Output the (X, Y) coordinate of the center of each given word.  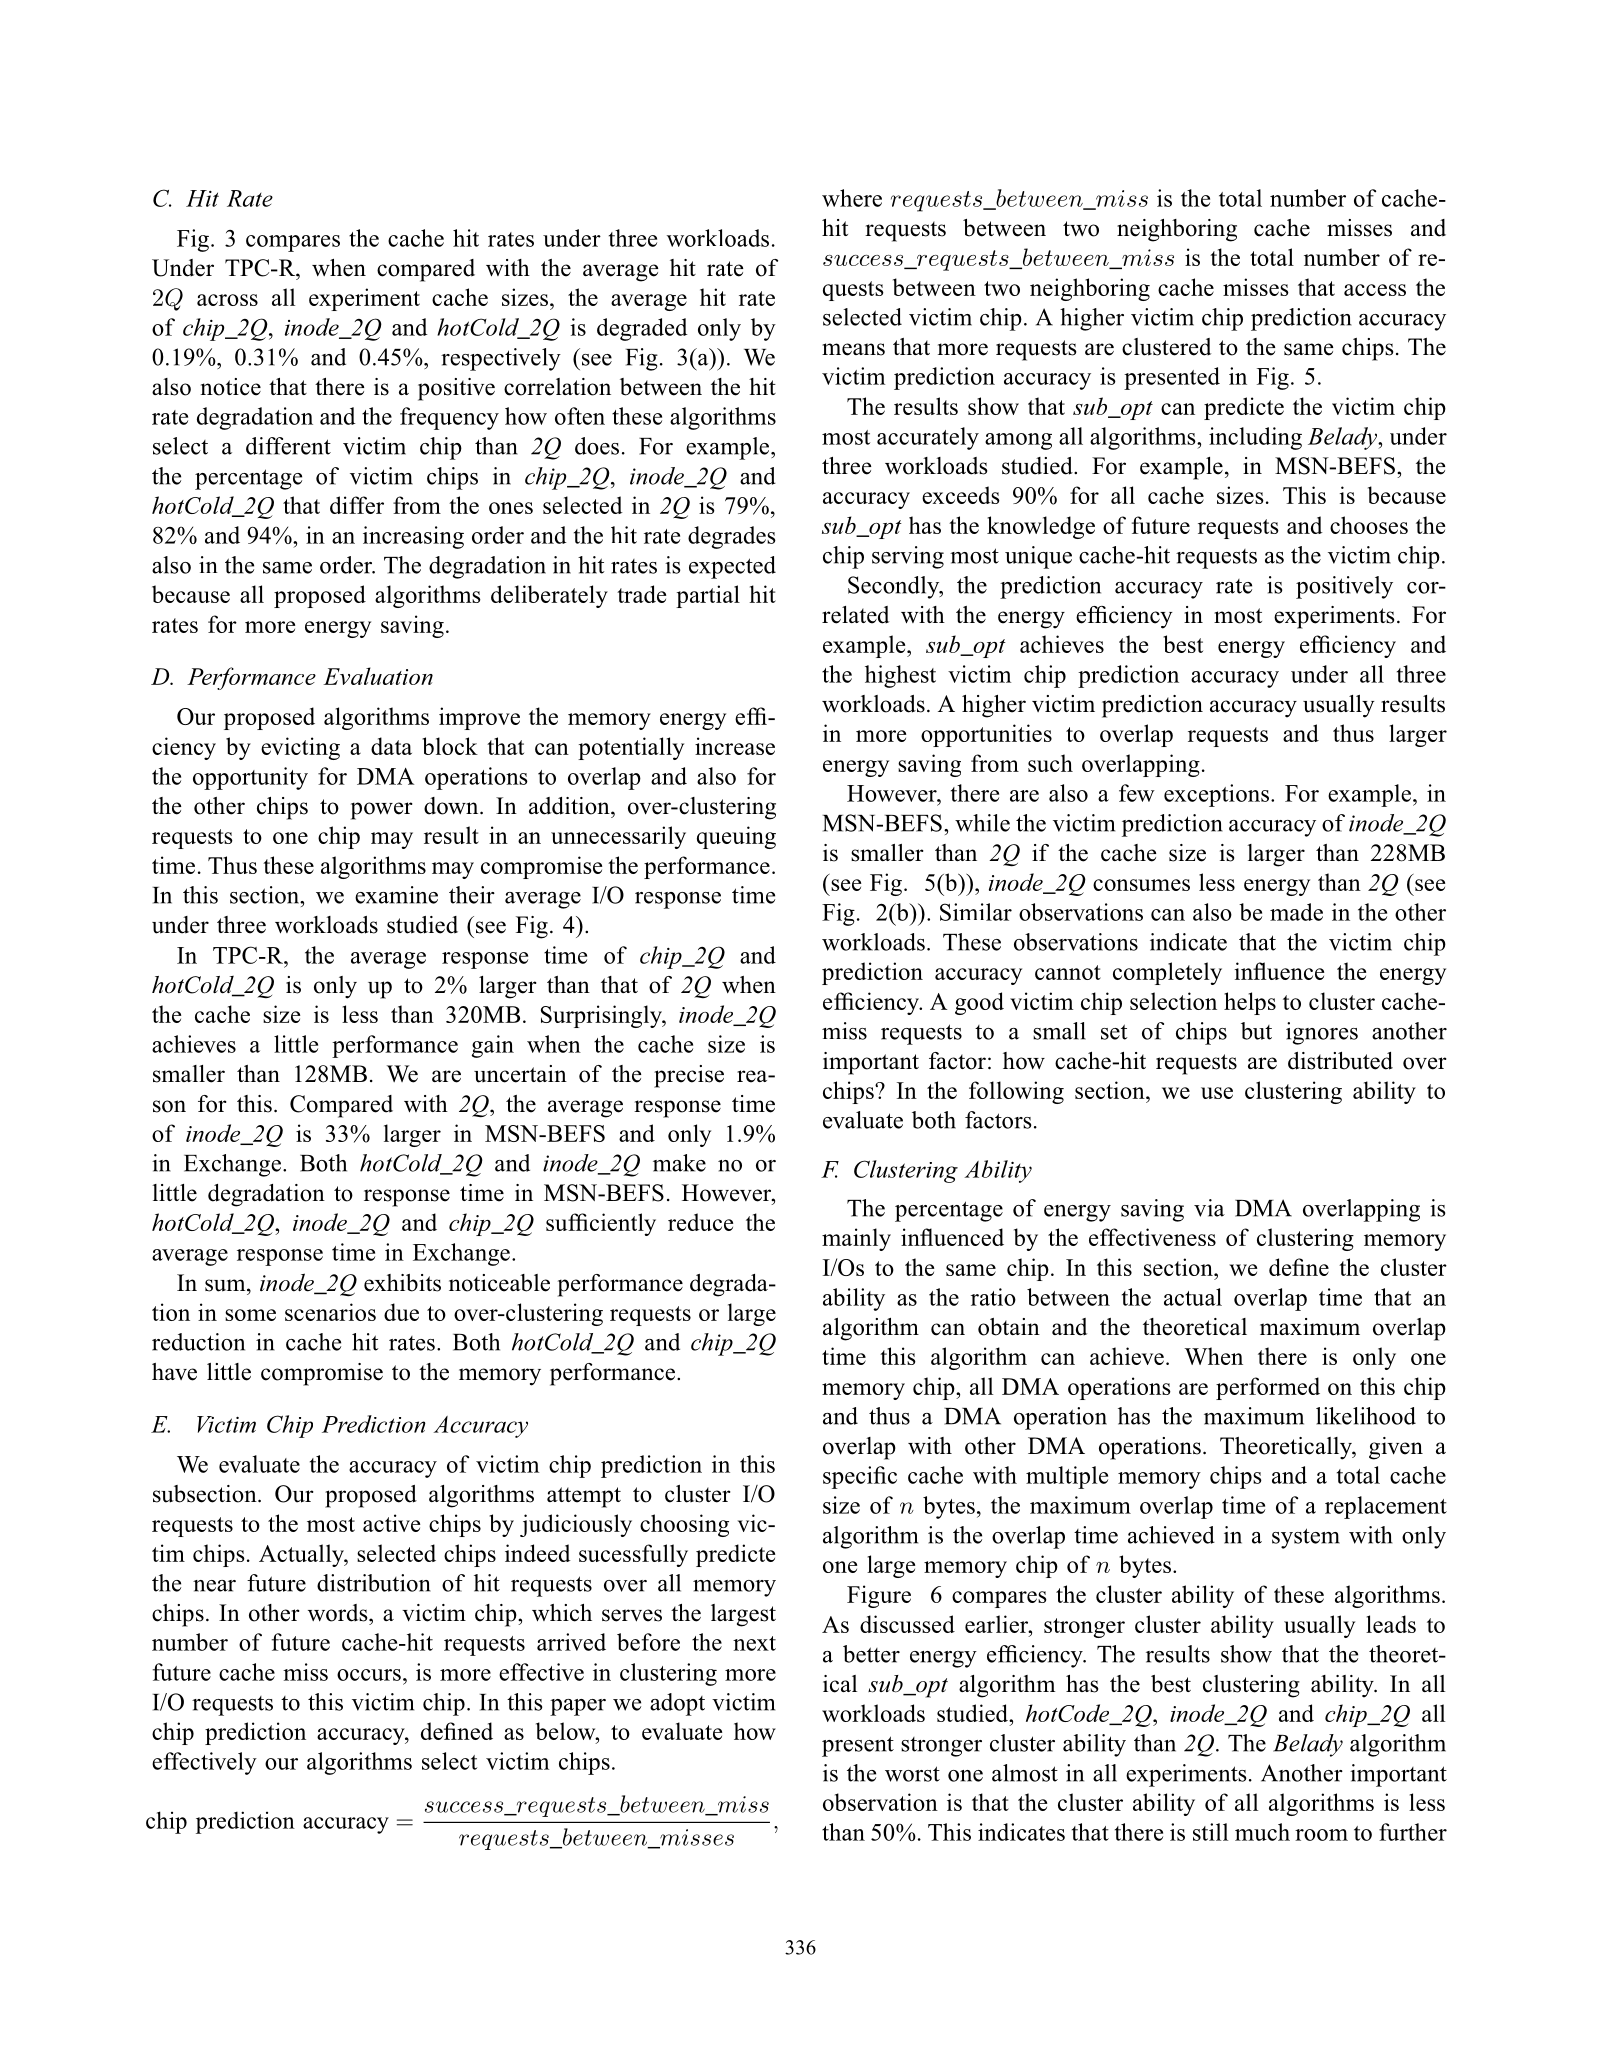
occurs (369, 1675)
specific (860, 1477)
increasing (413, 537)
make (679, 1163)
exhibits (402, 1283)
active (391, 1523)
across (227, 300)
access (1375, 290)
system (1306, 1538)
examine (396, 895)
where (852, 198)
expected (732, 567)
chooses (1369, 525)
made (1296, 912)
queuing (736, 837)
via (1209, 1208)
